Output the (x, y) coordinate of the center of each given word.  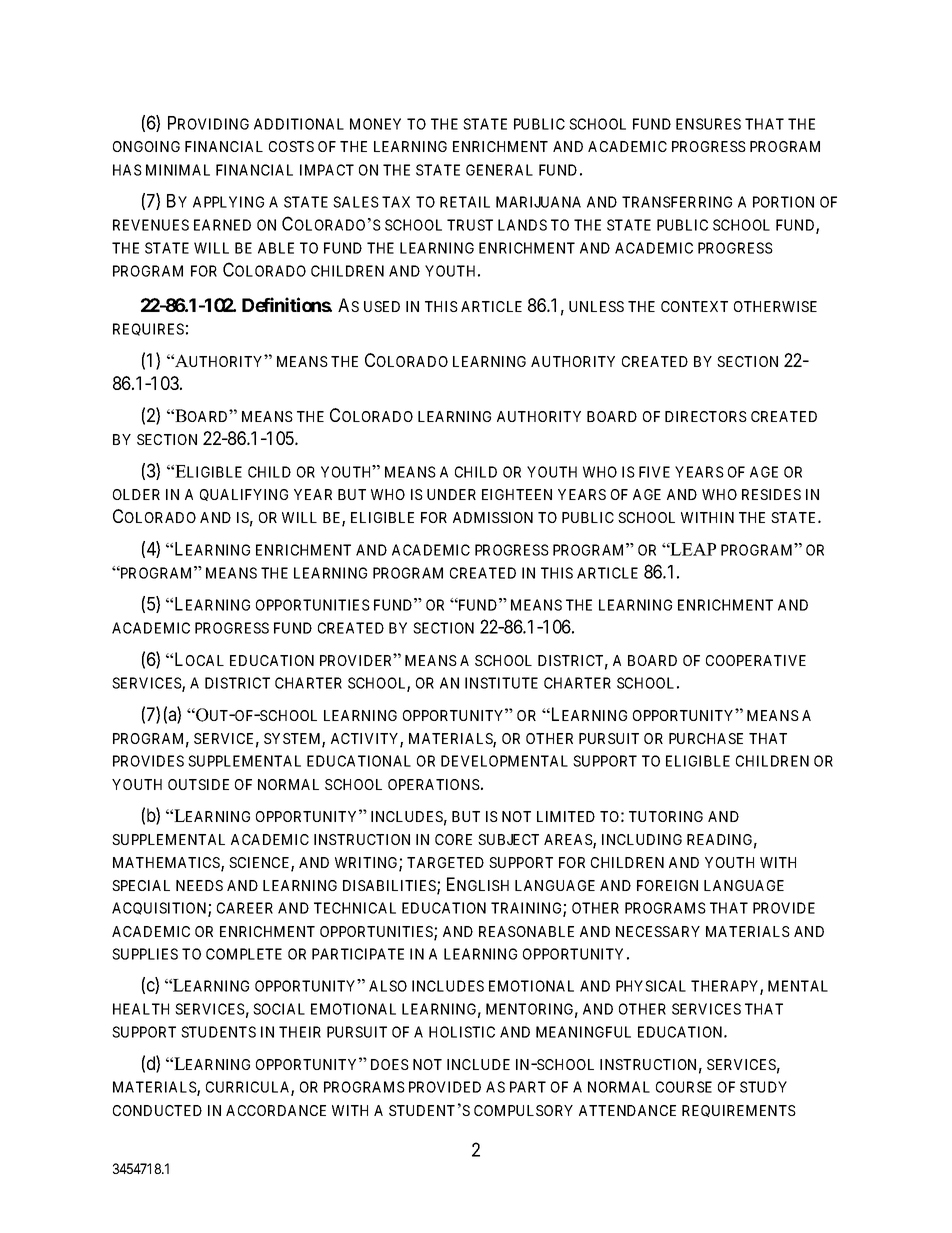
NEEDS (199, 885)
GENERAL (499, 170)
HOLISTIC (462, 1032)
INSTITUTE (501, 683)
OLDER (136, 494)
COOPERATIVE (756, 660)
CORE (453, 839)
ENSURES (708, 124)
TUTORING (666, 816)
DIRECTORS (706, 416)
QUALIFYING (244, 495)
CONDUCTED (157, 1110)
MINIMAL (178, 170)
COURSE (684, 1087)
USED (382, 306)
